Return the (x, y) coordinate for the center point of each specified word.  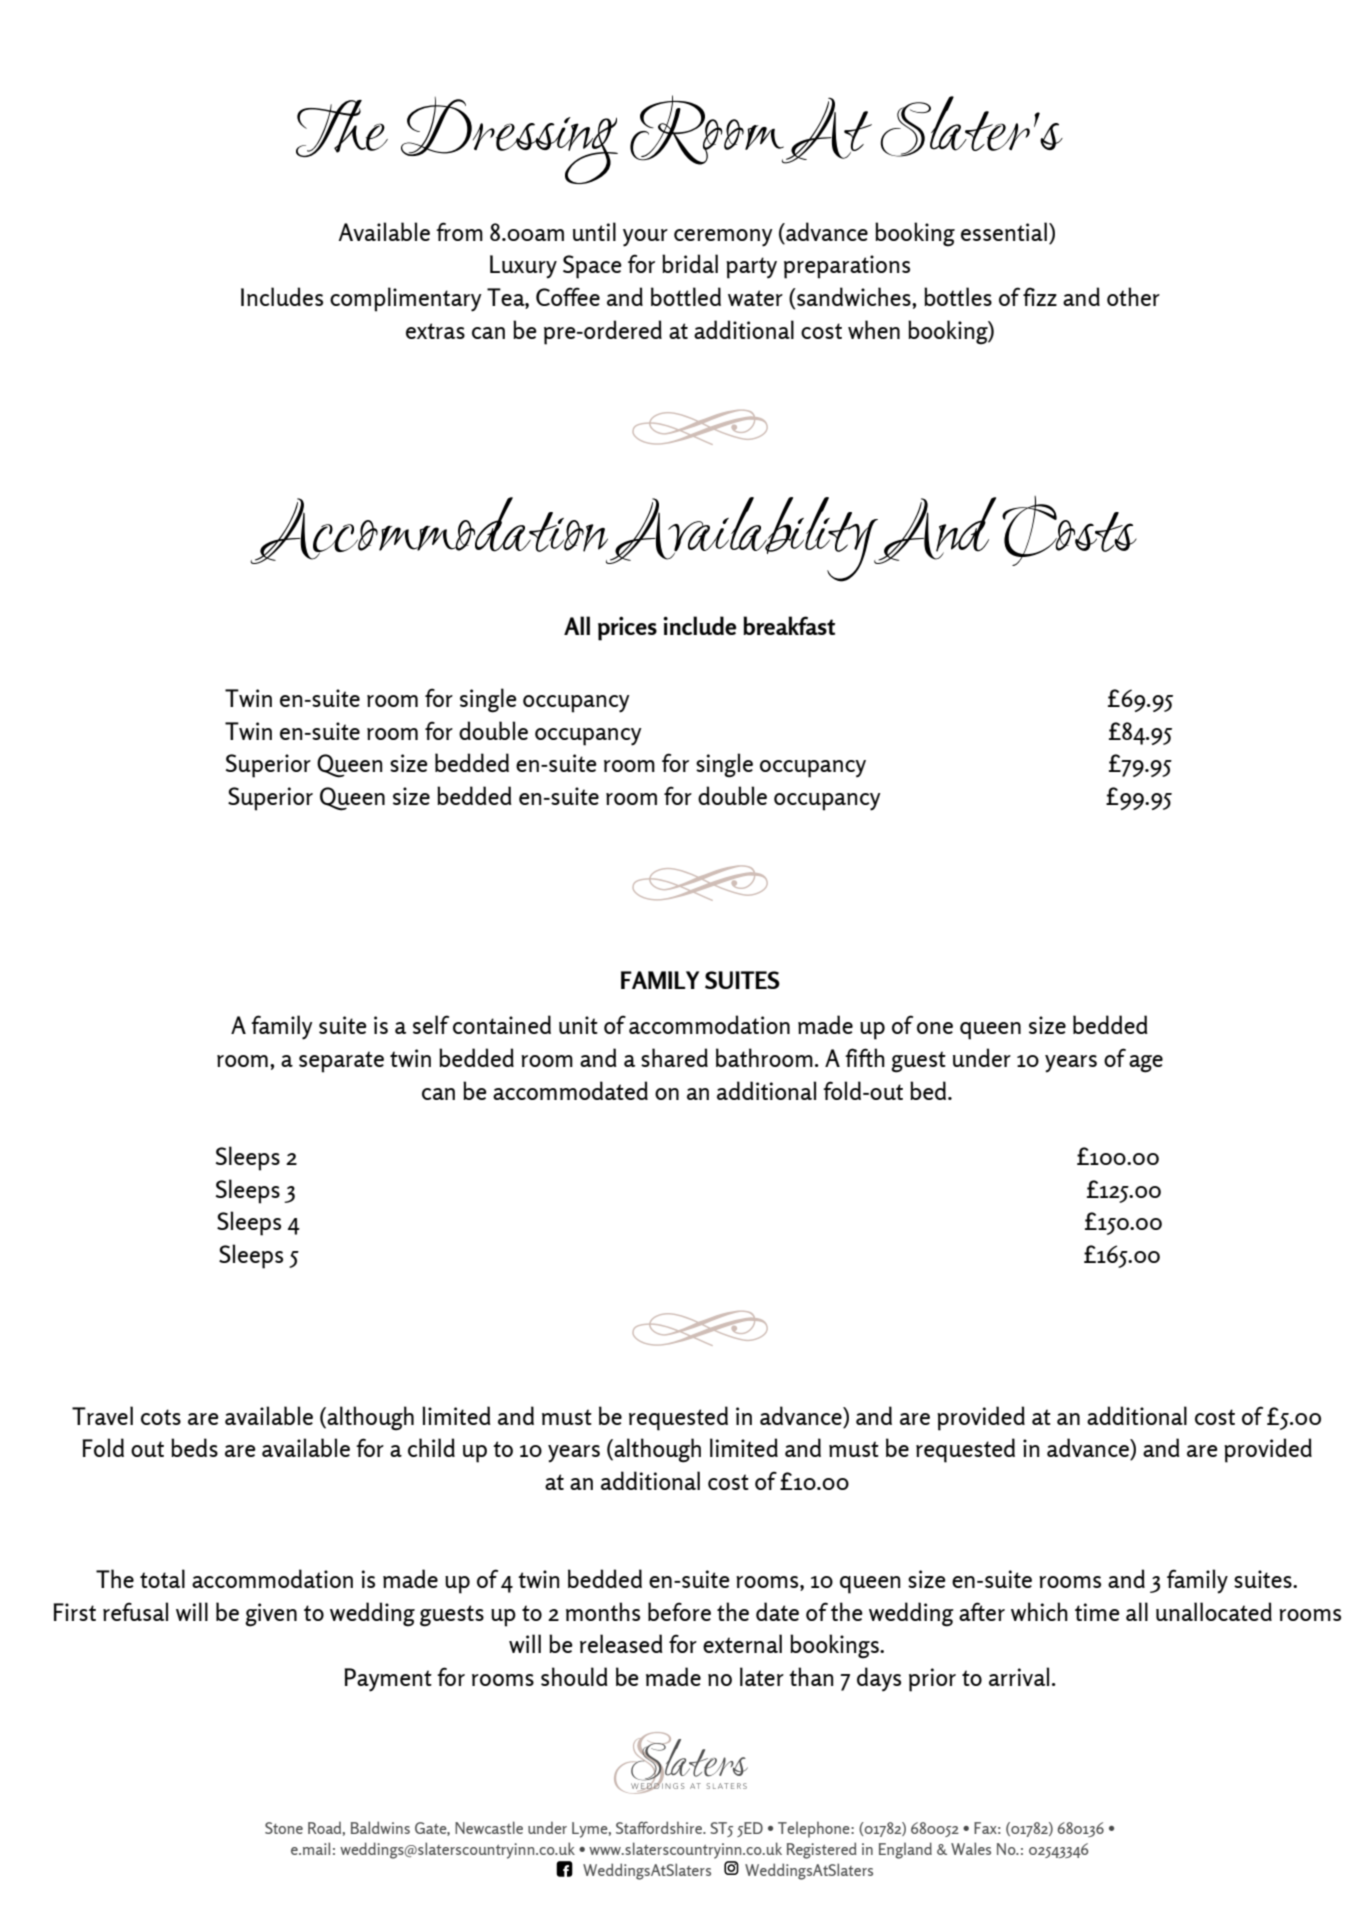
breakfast (789, 625)
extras (435, 331)
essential (1004, 231)
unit (578, 1025)
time (1097, 1612)
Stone (284, 1828)
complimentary (406, 299)
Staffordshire (660, 1827)
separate (341, 1062)
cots (161, 1417)
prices (627, 628)
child (431, 1447)
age (1146, 1064)
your (645, 238)
